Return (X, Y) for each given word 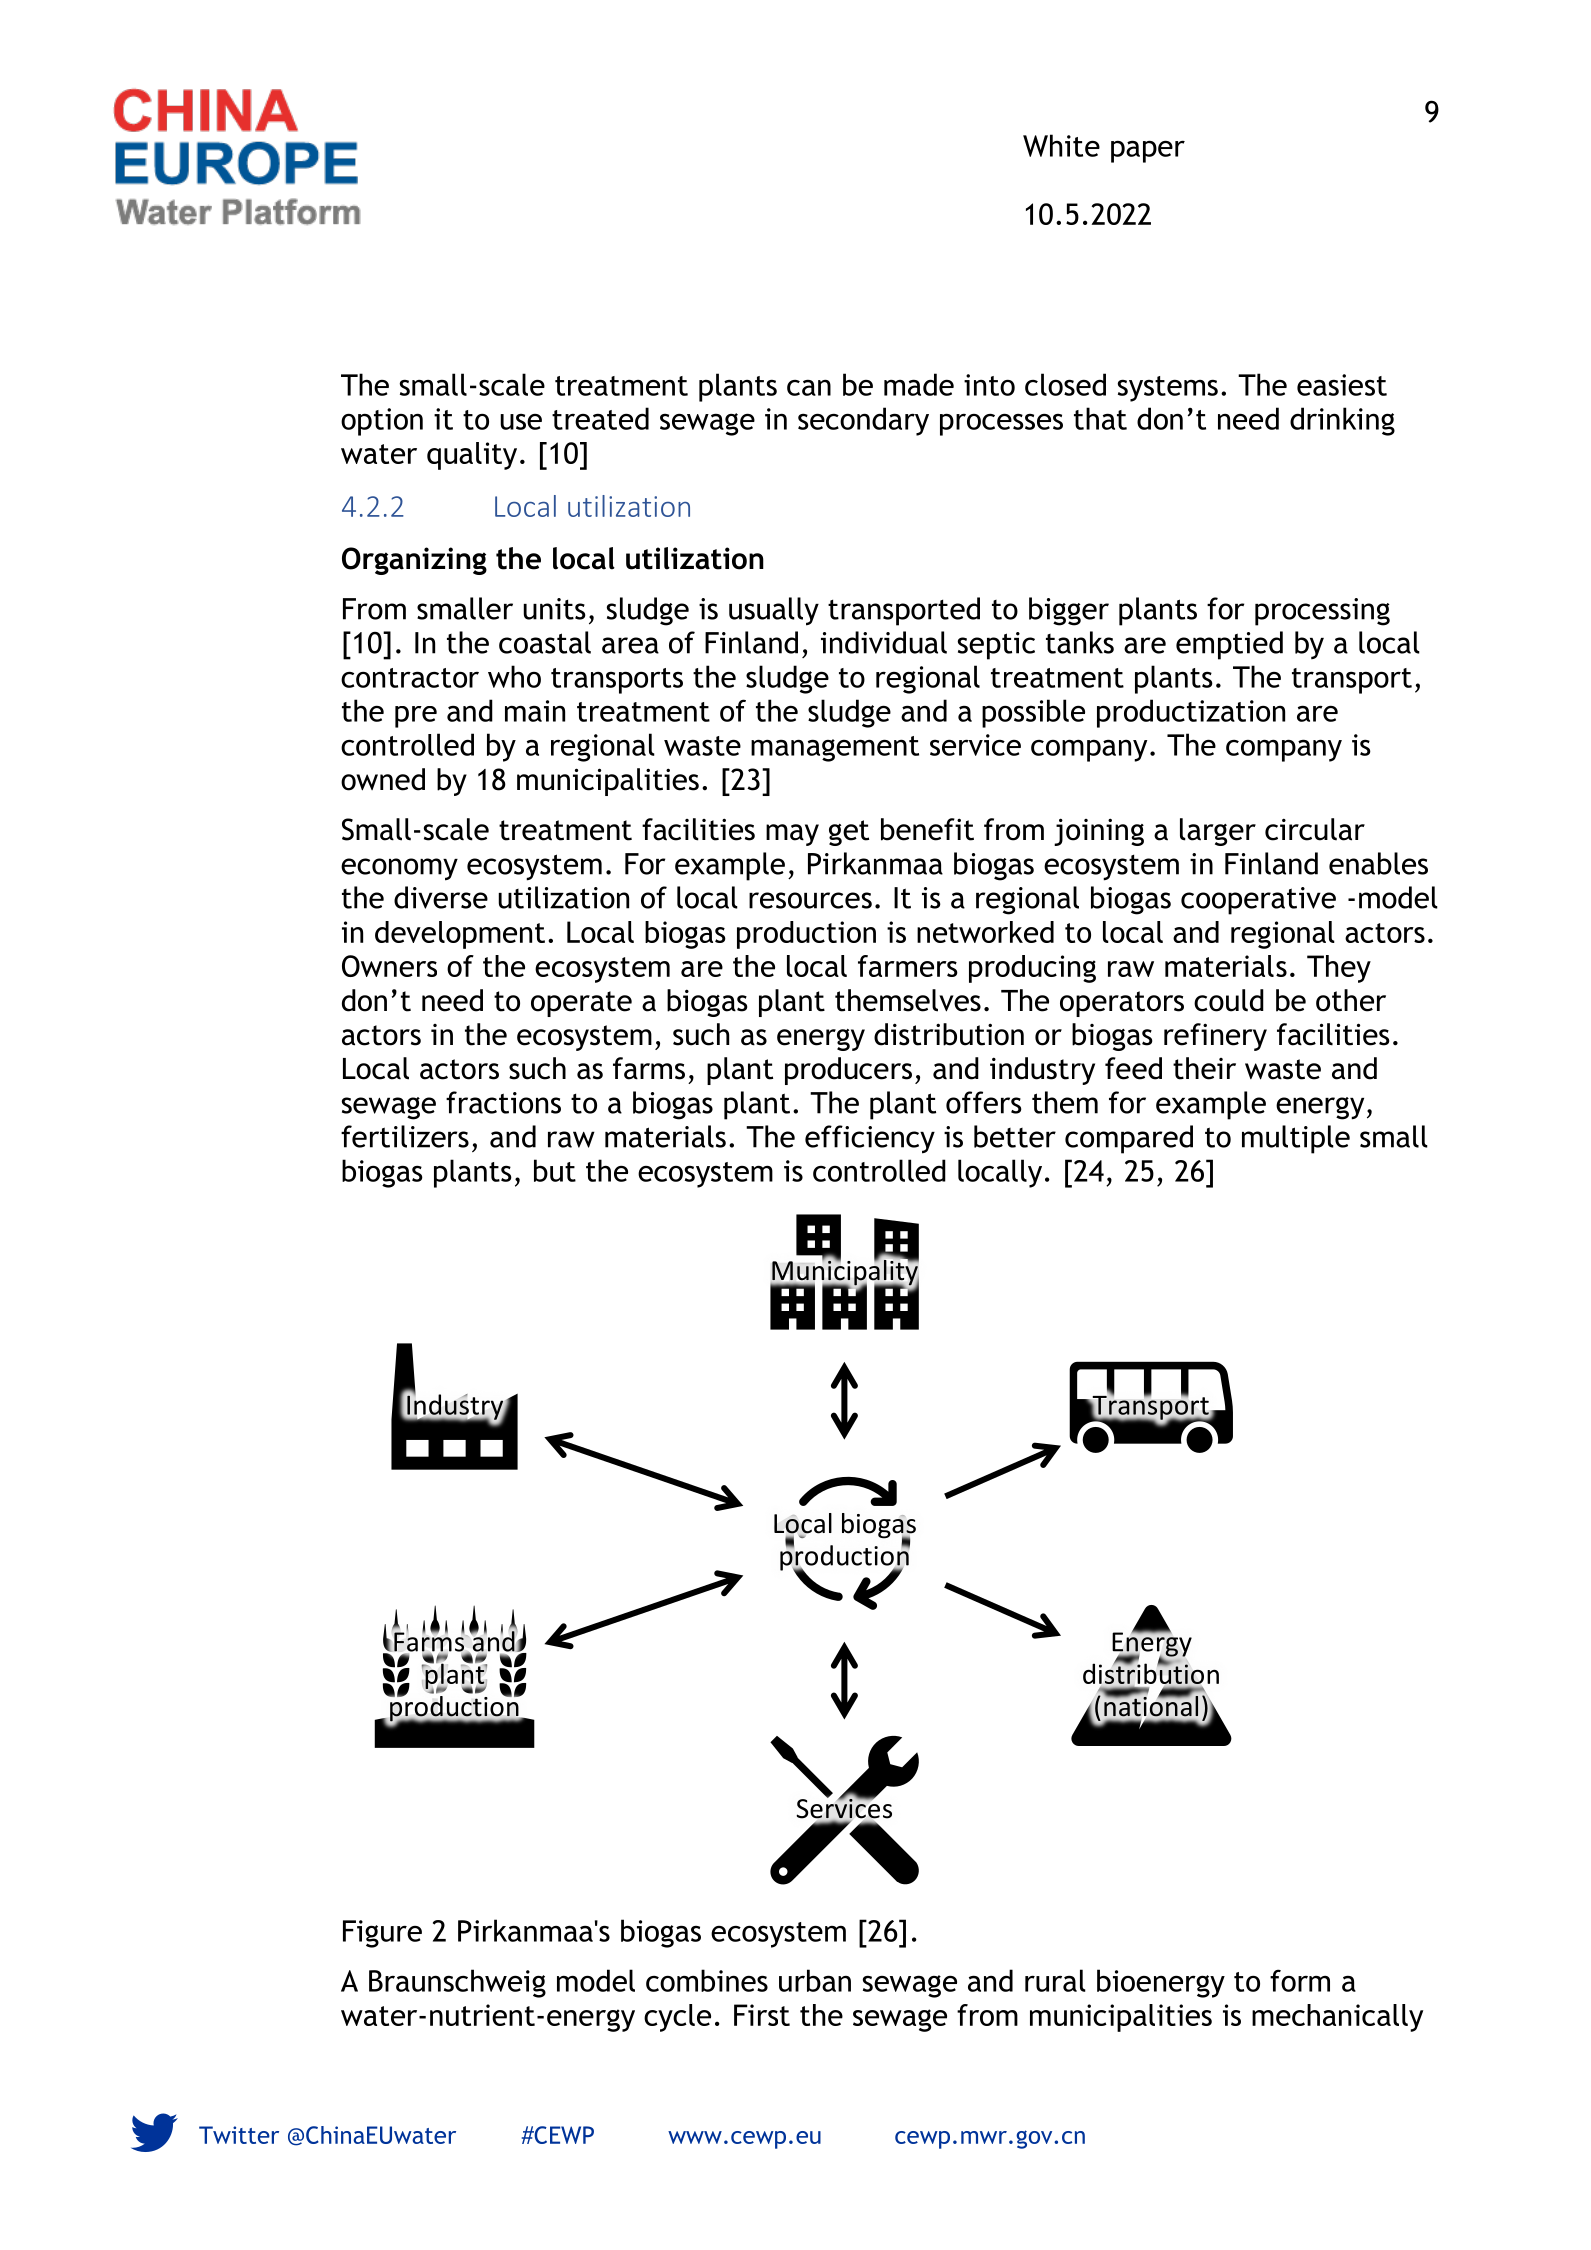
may (792, 835)
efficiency (870, 1139)
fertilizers (405, 1136)
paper (1148, 151)
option (382, 422)
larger (1218, 832)
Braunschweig (457, 1983)
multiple (1296, 1139)
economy (399, 869)
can (809, 387)
